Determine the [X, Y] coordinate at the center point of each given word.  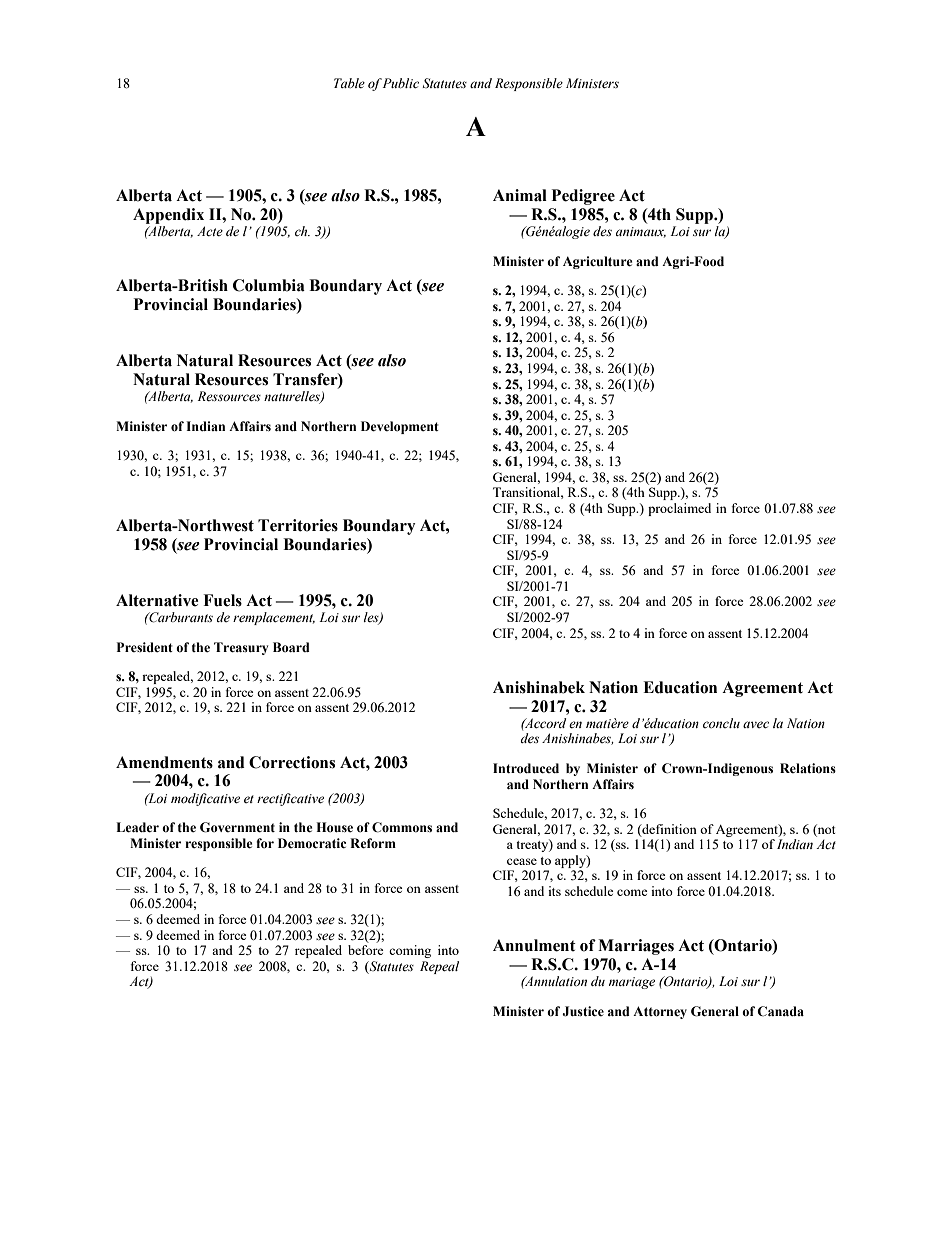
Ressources [229, 396]
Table [349, 83]
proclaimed [679, 509]
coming [410, 951]
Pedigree [583, 197]
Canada [780, 1011]
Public [401, 83]
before [366, 950]
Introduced [526, 768]
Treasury [241, 648]
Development [400, 427]
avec [756, 725]
